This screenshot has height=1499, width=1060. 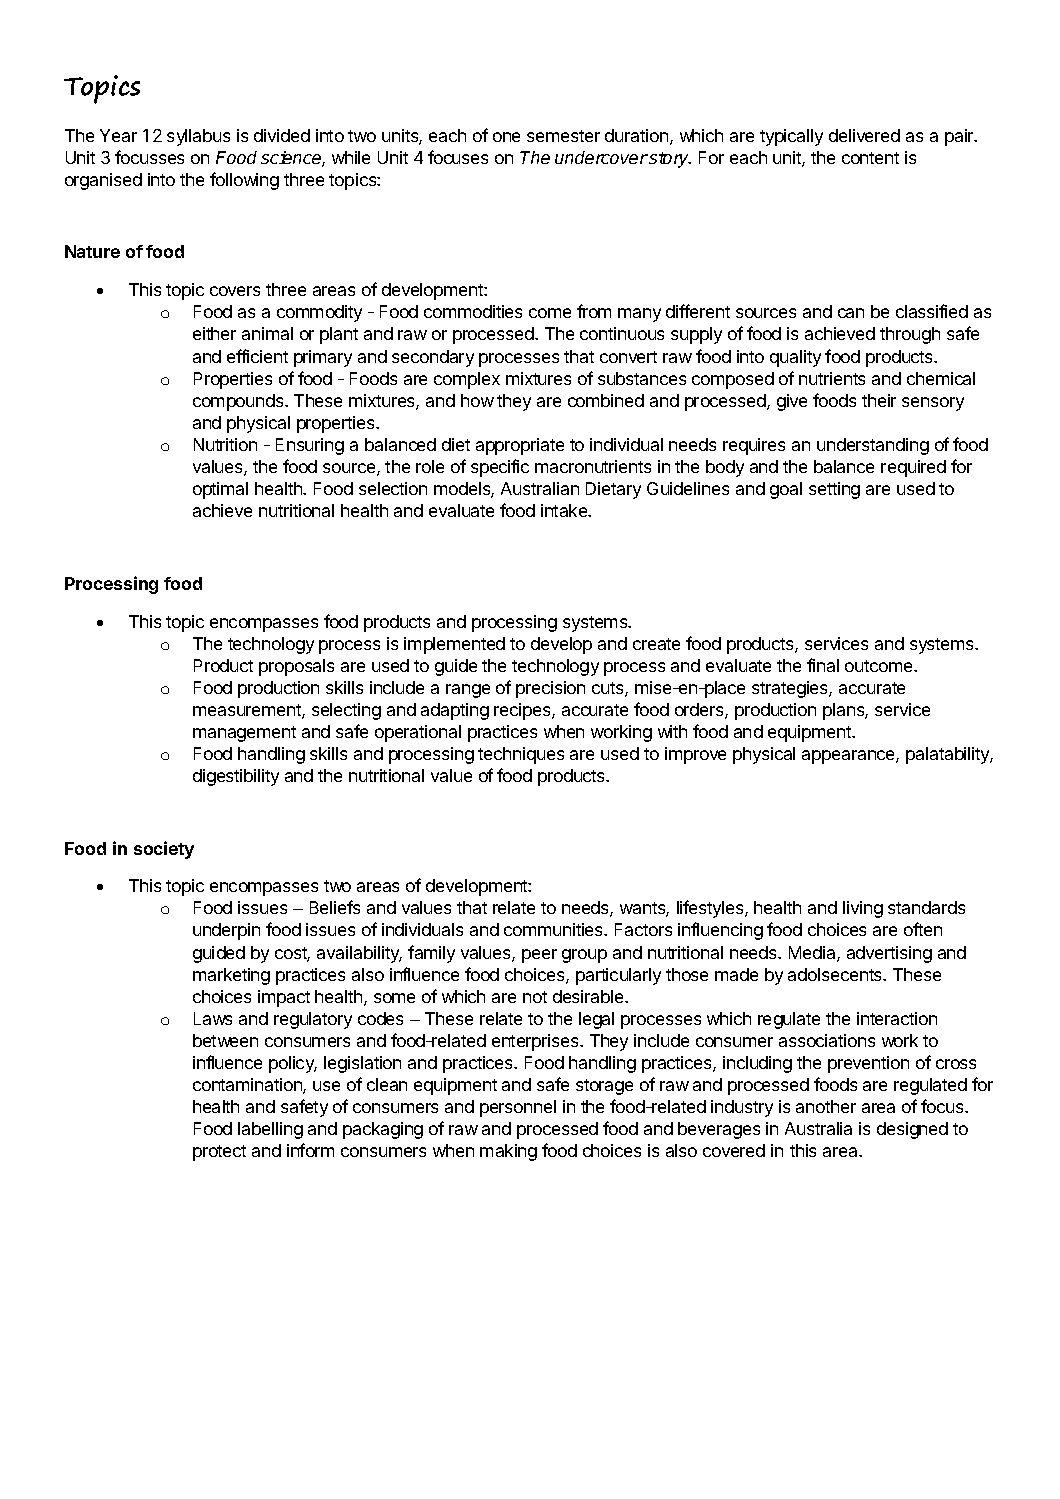 I want to click on proposals, so click(x=296, y=667).
